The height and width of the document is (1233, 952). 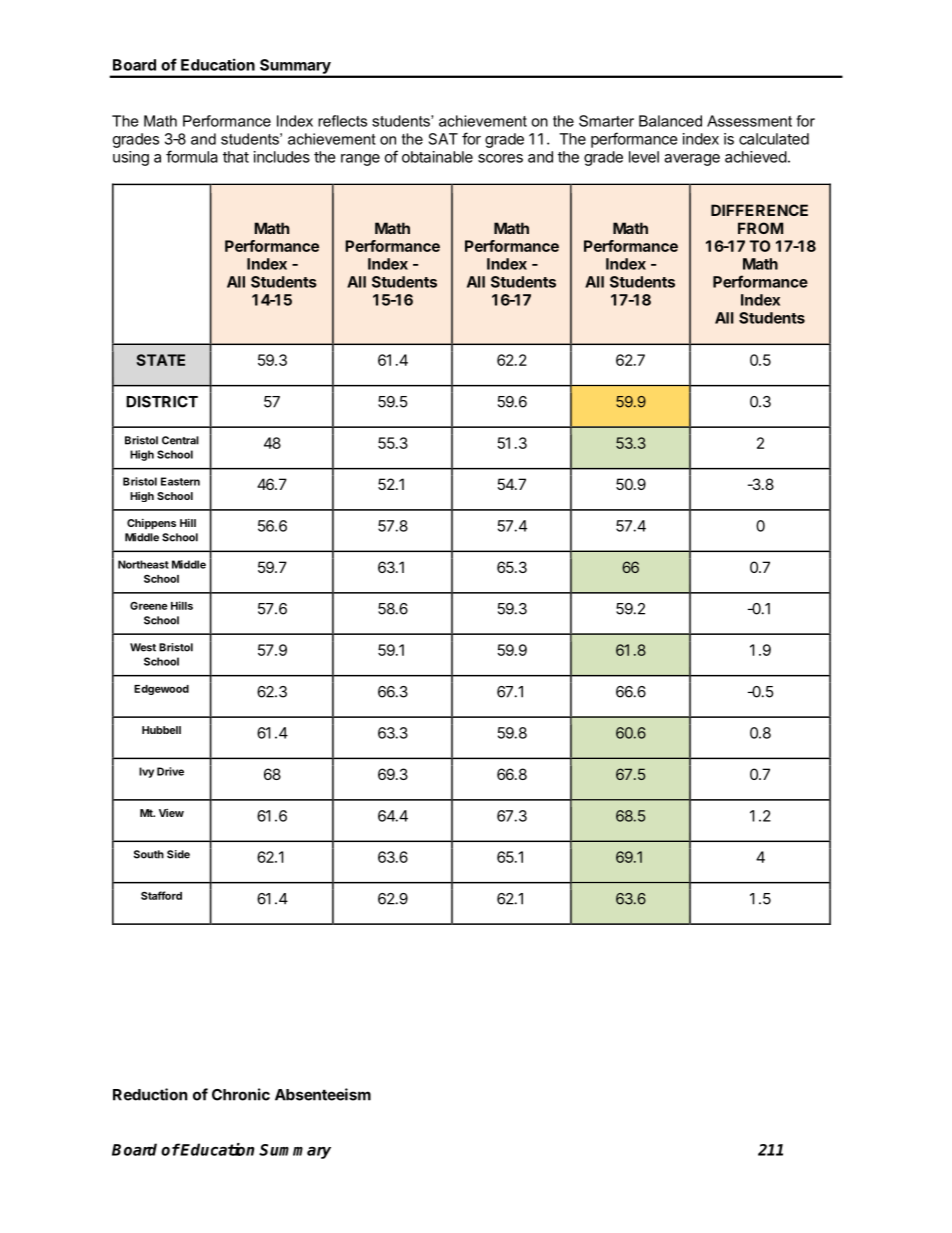 I want to click on Central, so click(x=180, y=440).
